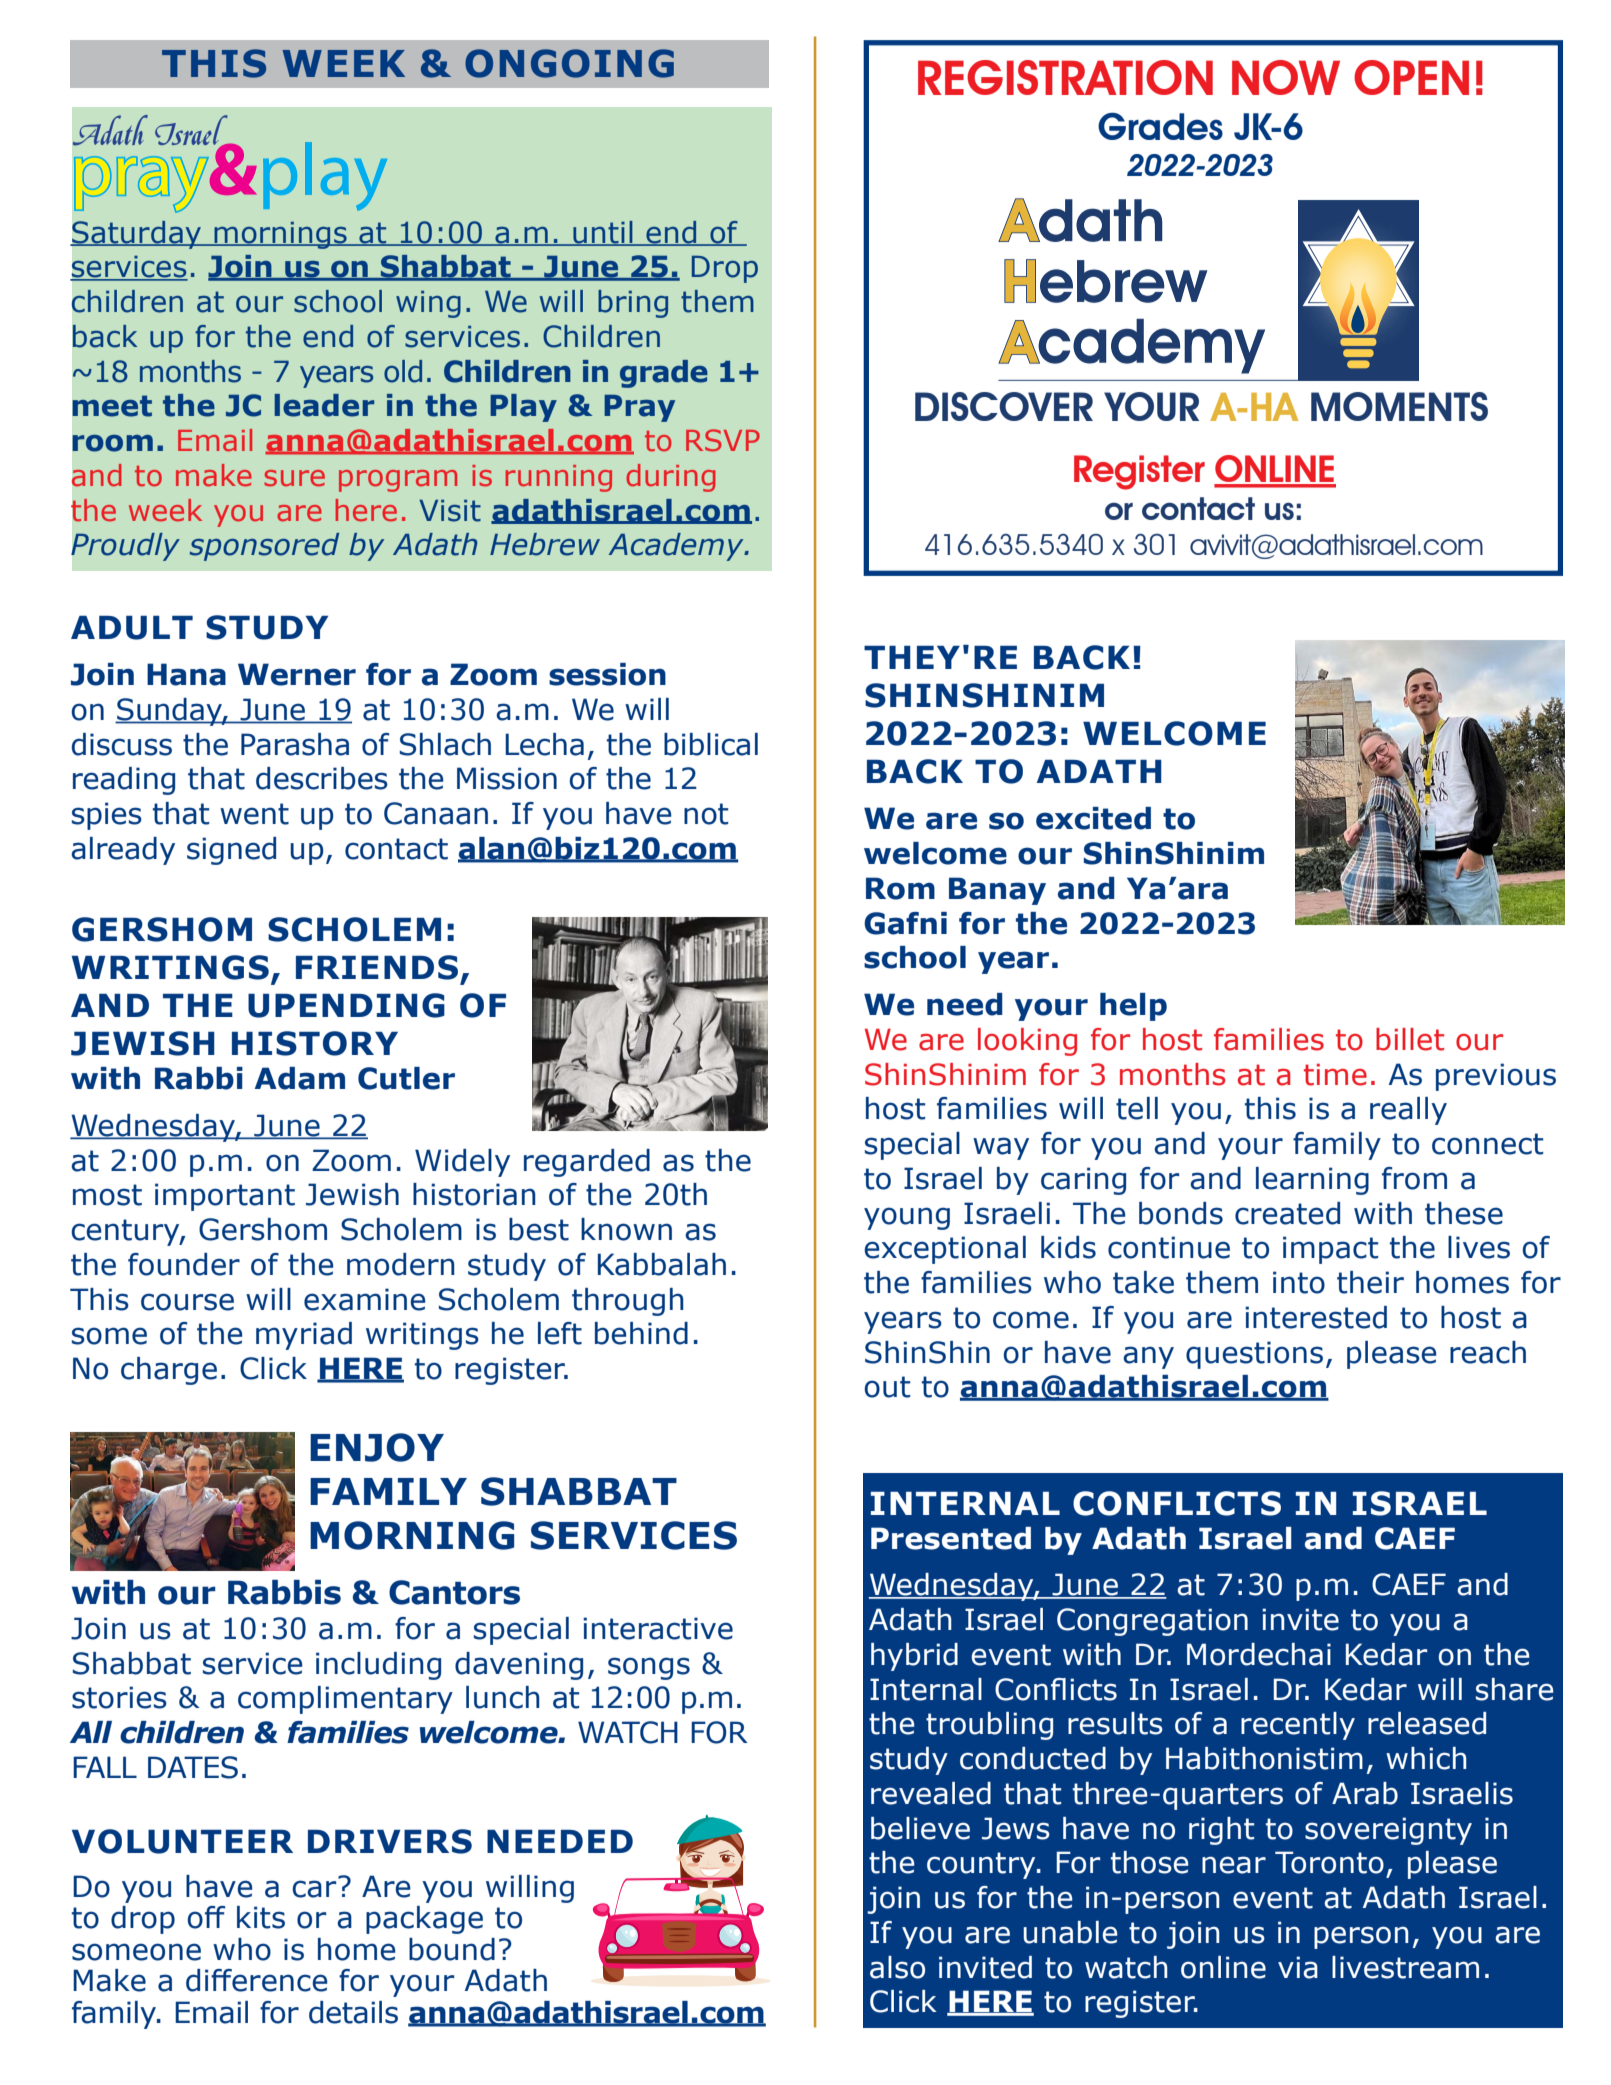  Describe the element at coordinates (137, 235) in the document. I see `Saturday` at that location.
